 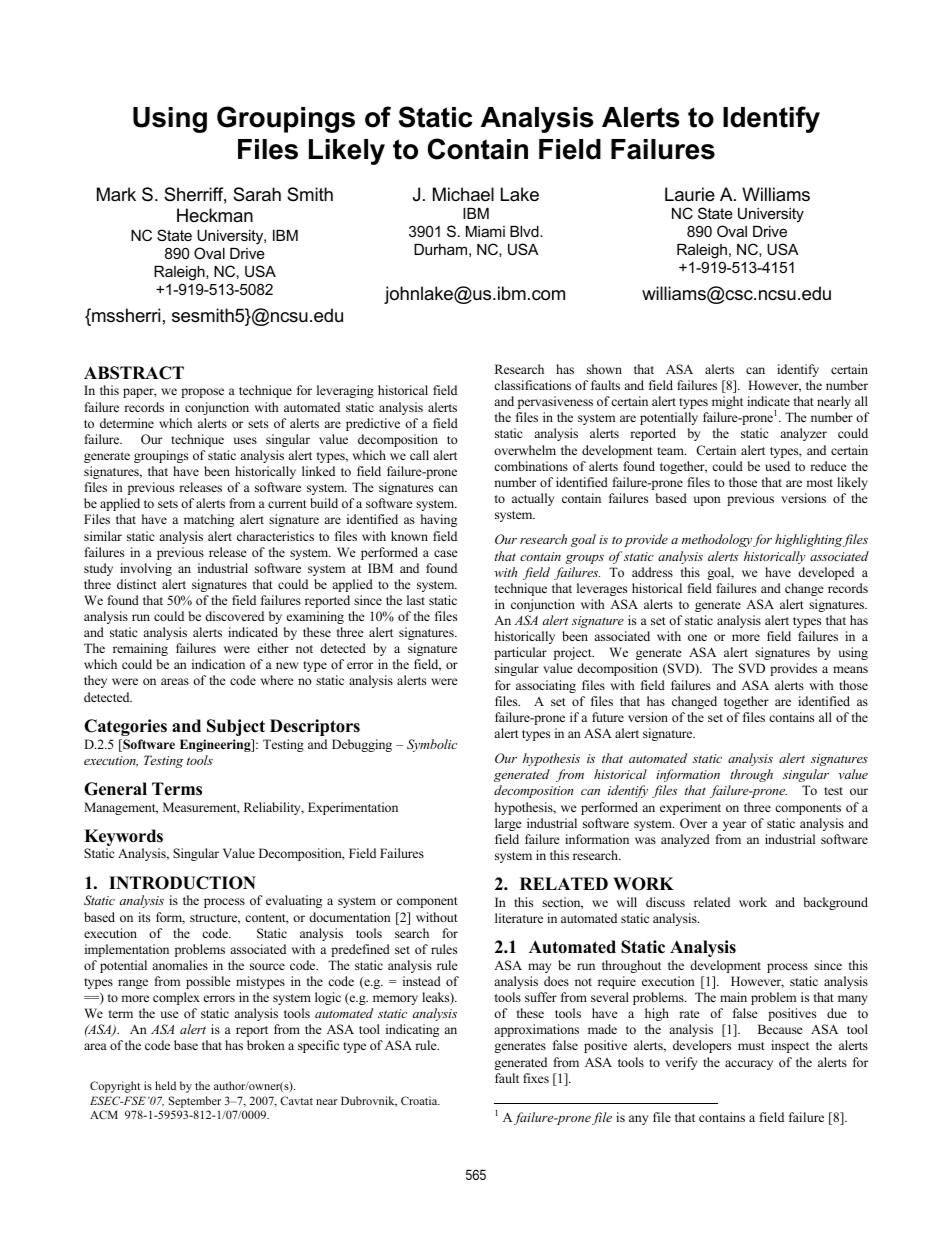 What do you see at coordinates (215, 215) in the page?
I see `Heckman` at bounding box center [215, 215].
